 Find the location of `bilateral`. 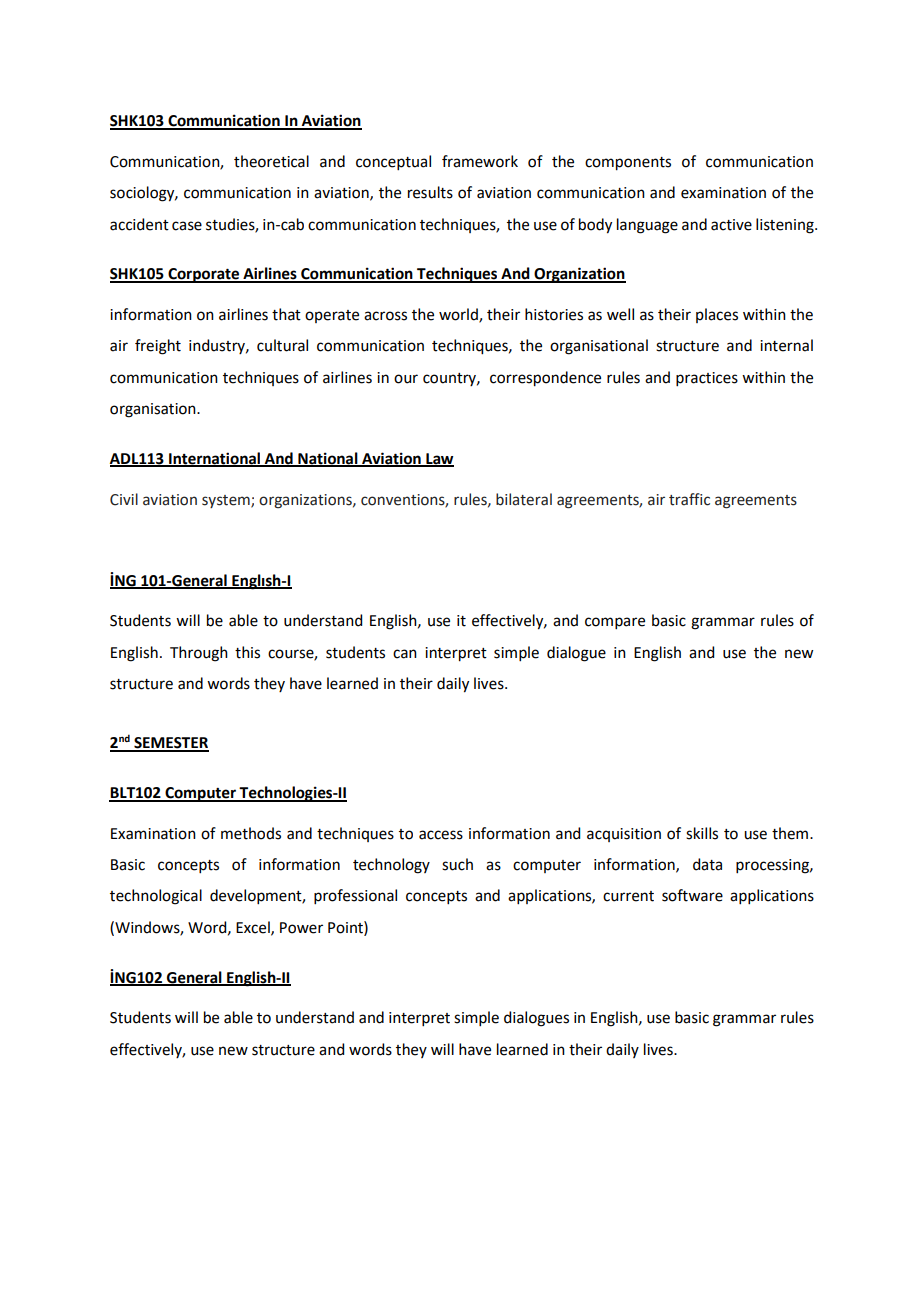

bilateral is located at coordinates (524, 499).
